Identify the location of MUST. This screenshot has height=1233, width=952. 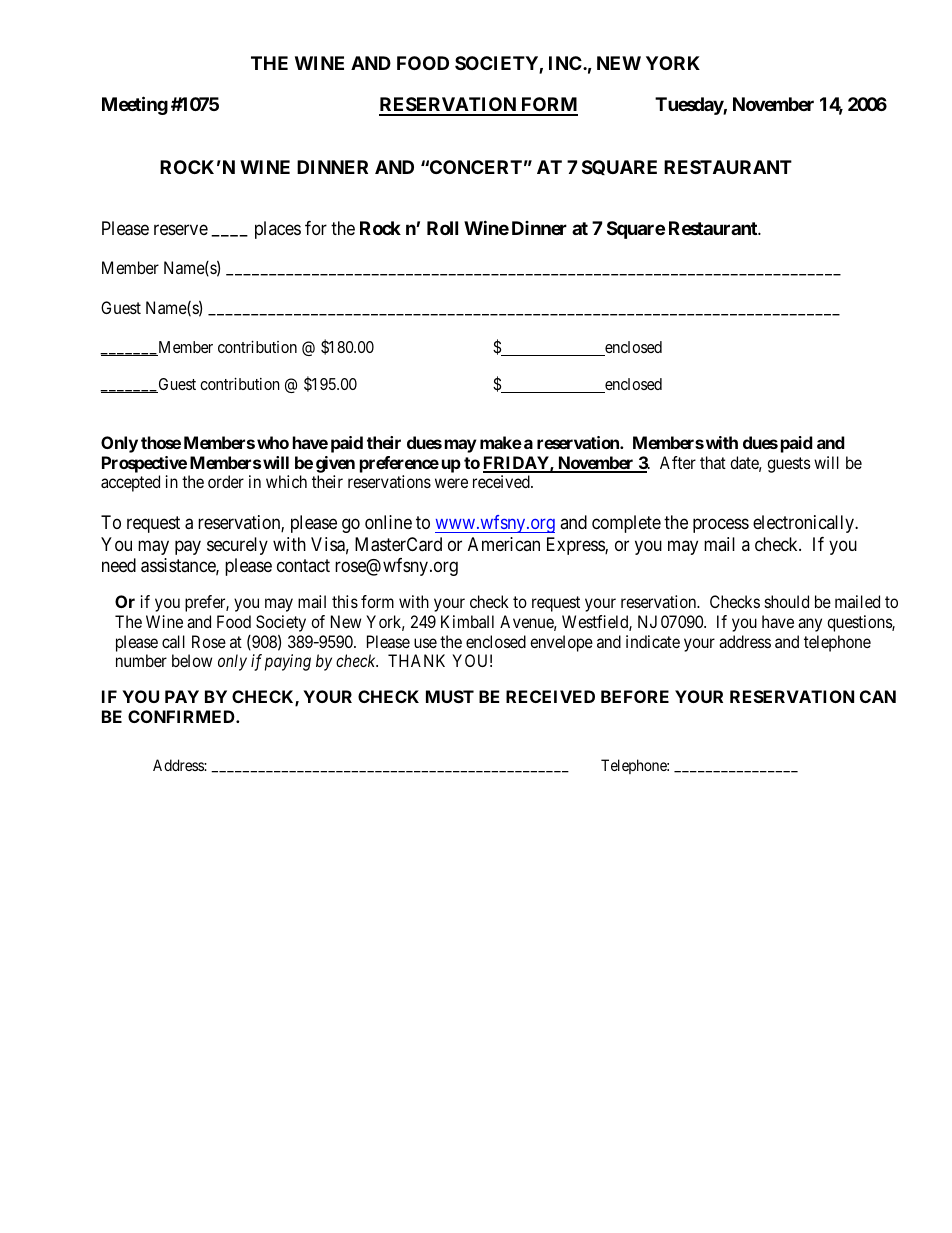
(450, 696).
